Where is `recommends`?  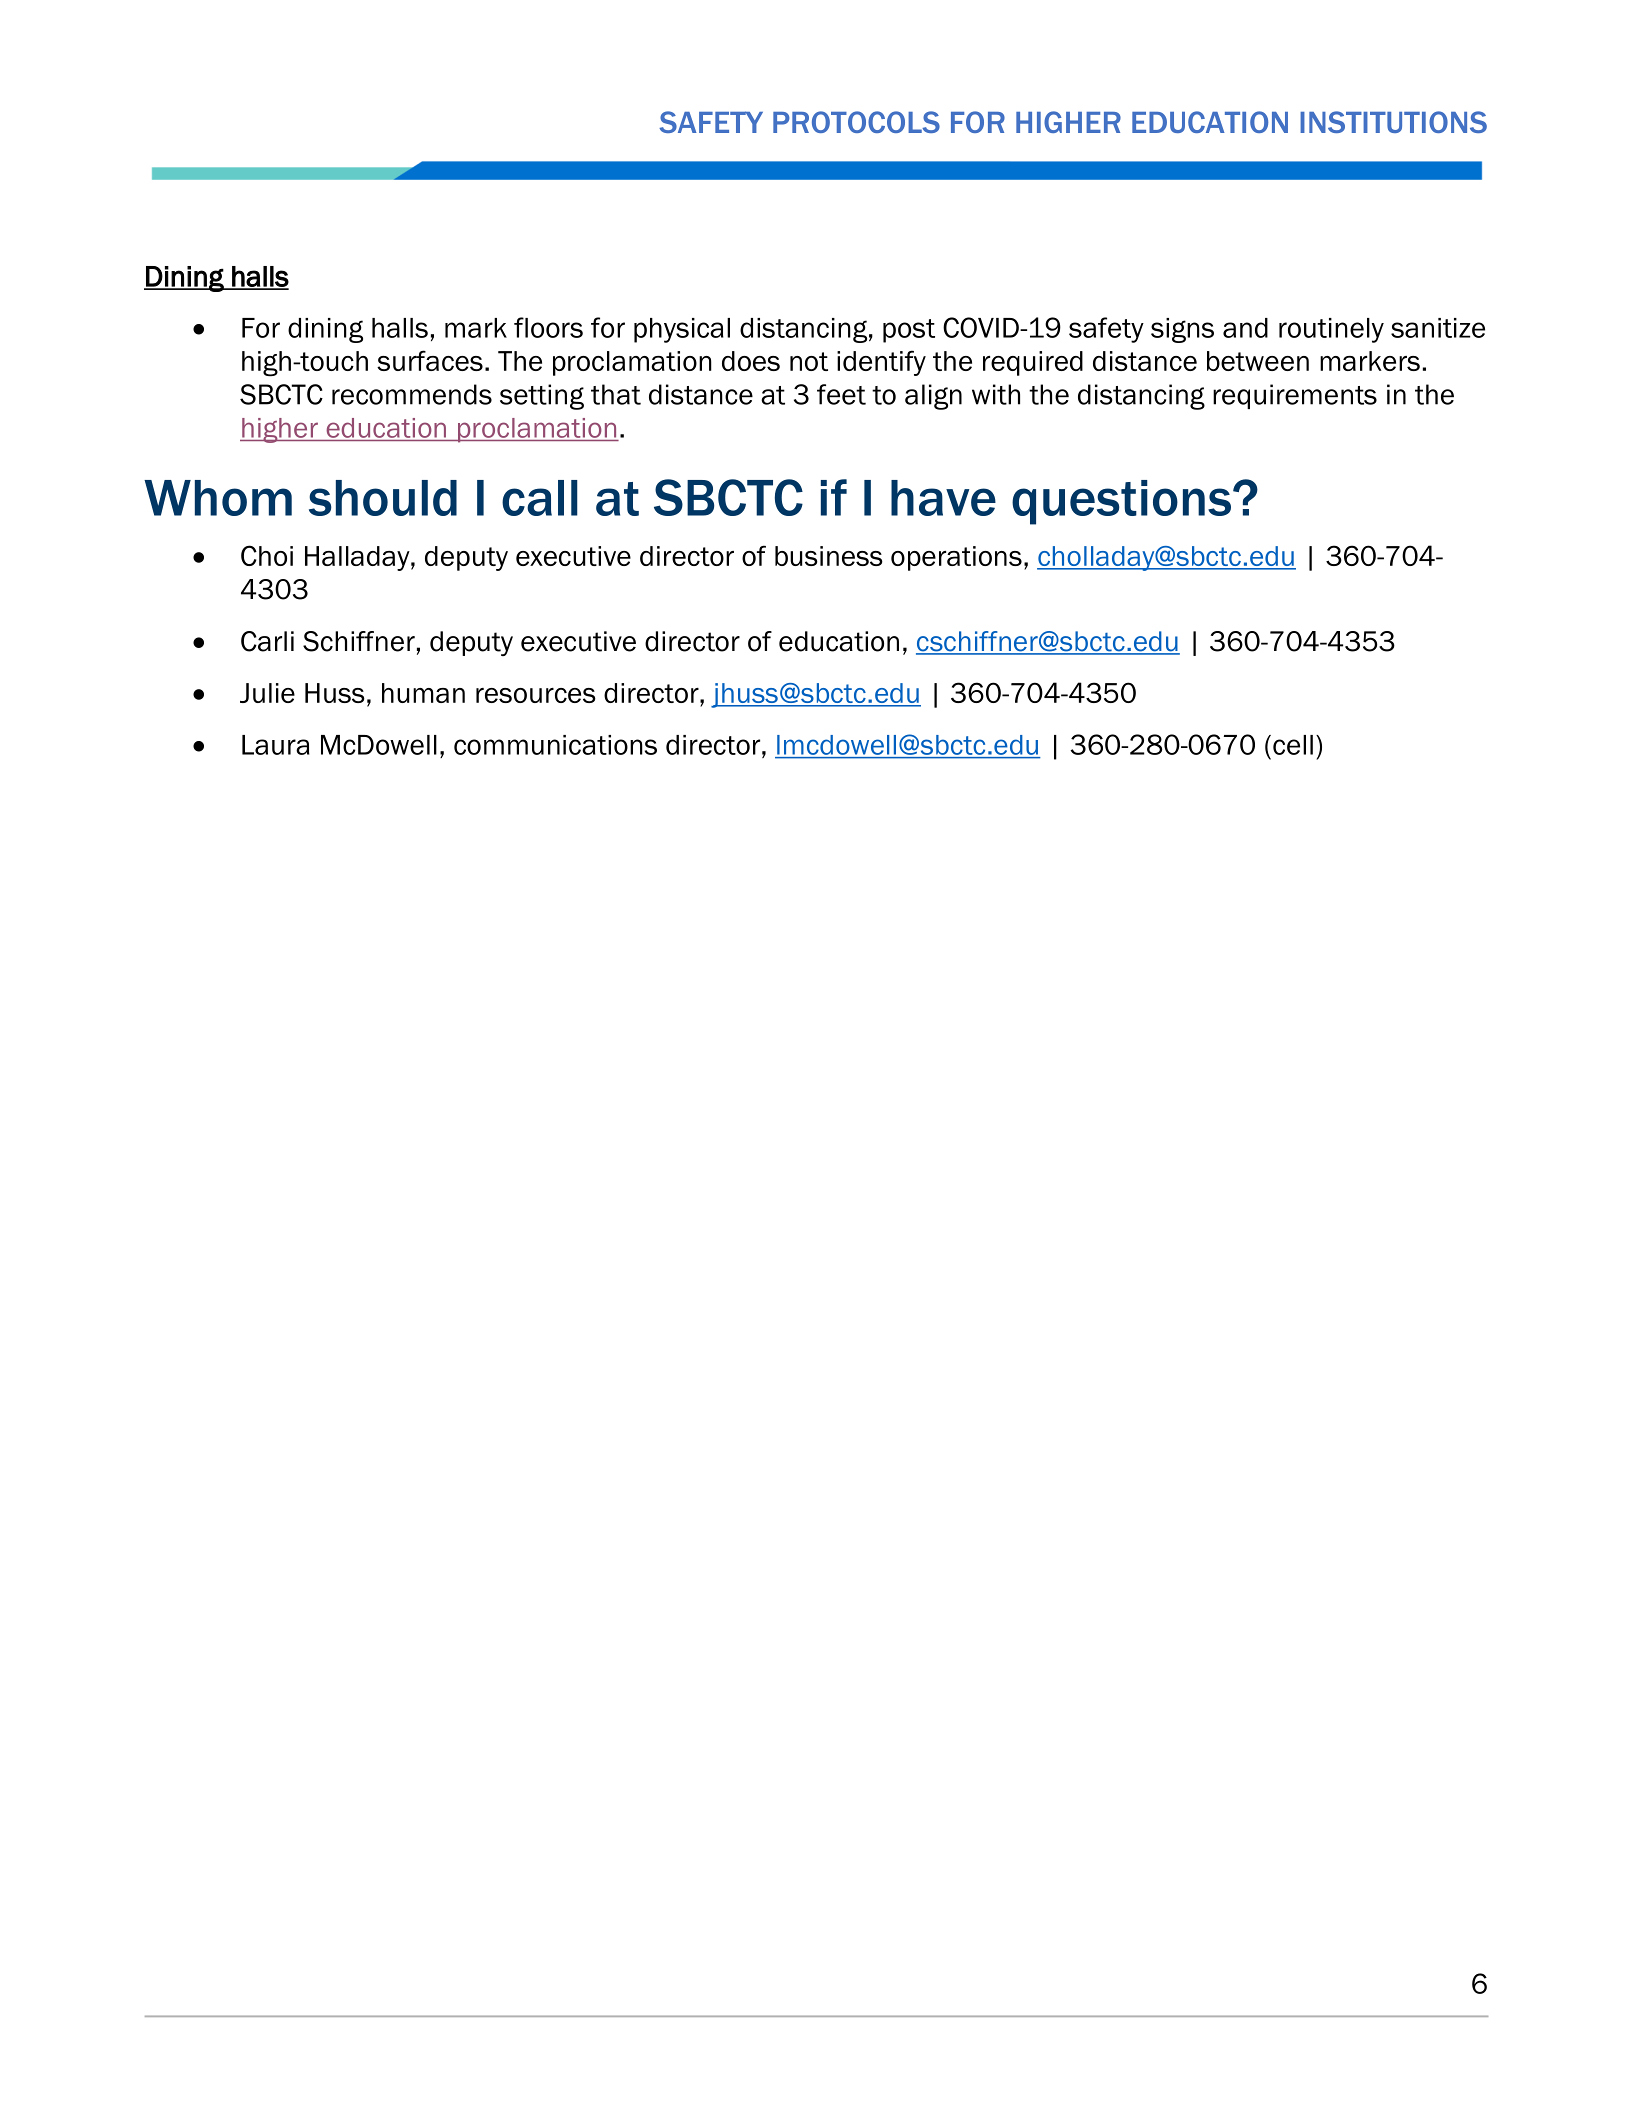 recommends is located at coordinates (412, 394).
